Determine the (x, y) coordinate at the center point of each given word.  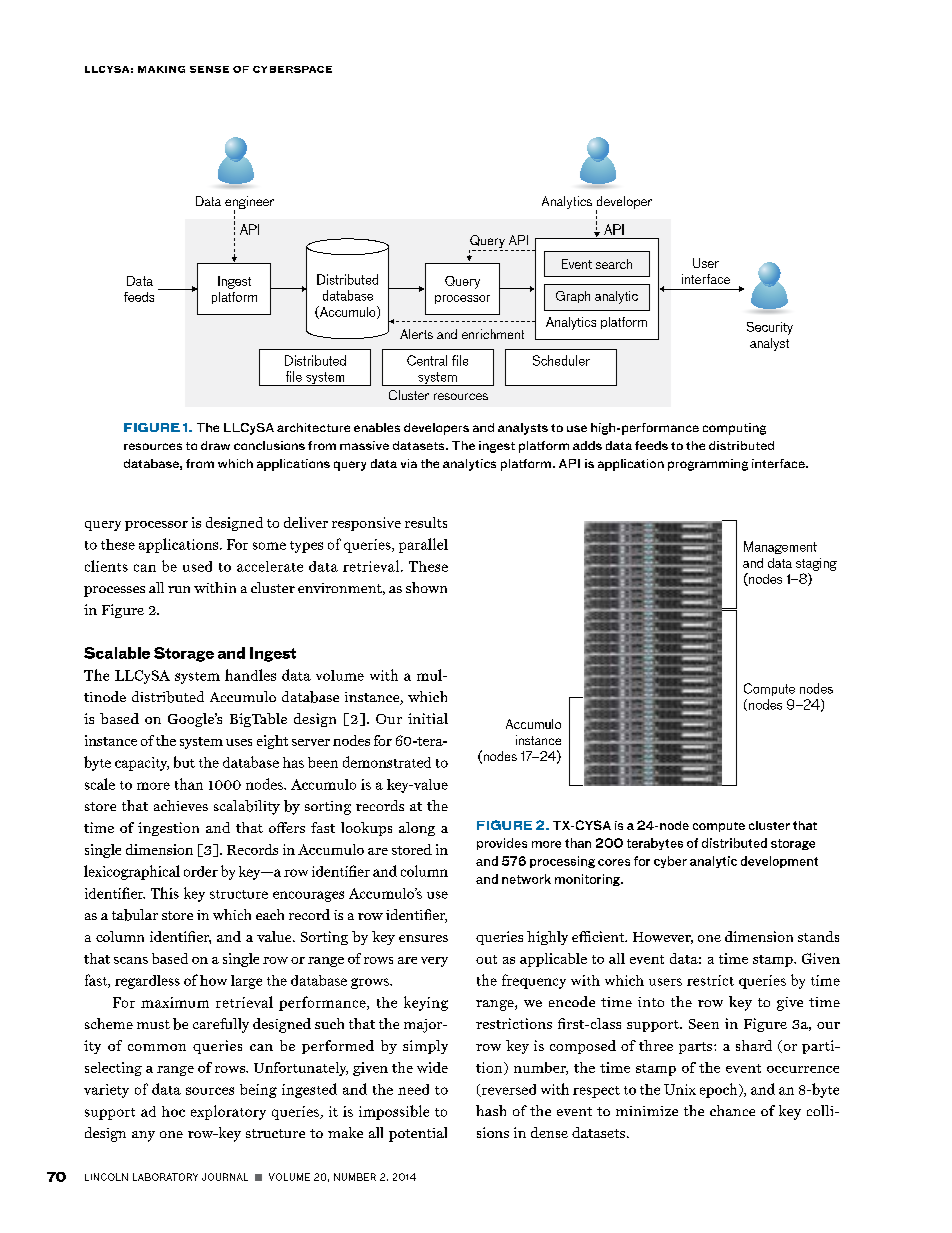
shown (426, 587)
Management (780, 547)
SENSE (209, 69)
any (143, 1136)
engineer (249, 204)
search (614, 264)
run (179, 589)
